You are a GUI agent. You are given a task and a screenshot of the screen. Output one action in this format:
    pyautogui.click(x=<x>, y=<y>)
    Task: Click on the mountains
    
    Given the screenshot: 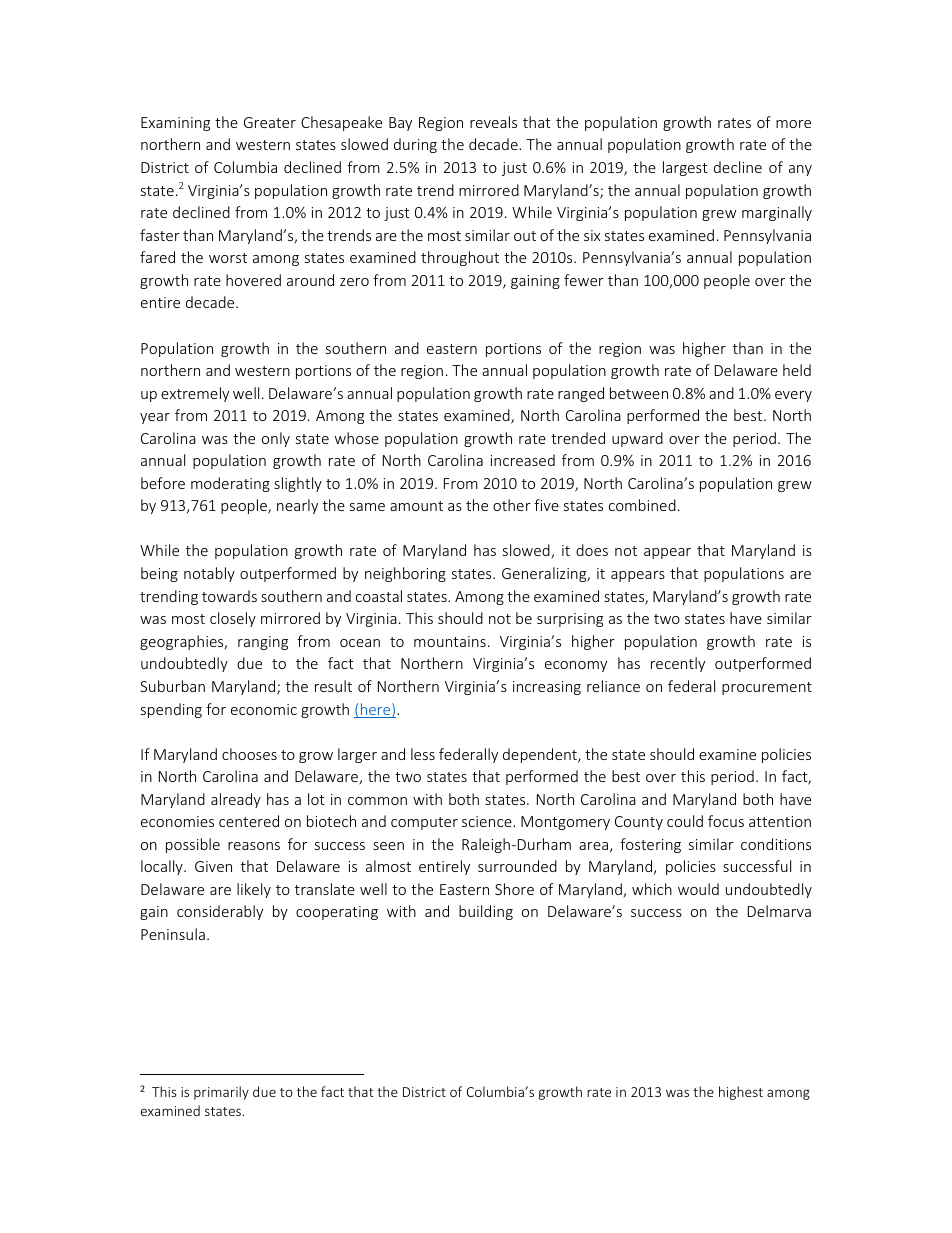 What is the action you would take?
    pyautogui.click(x=450, y=641)
